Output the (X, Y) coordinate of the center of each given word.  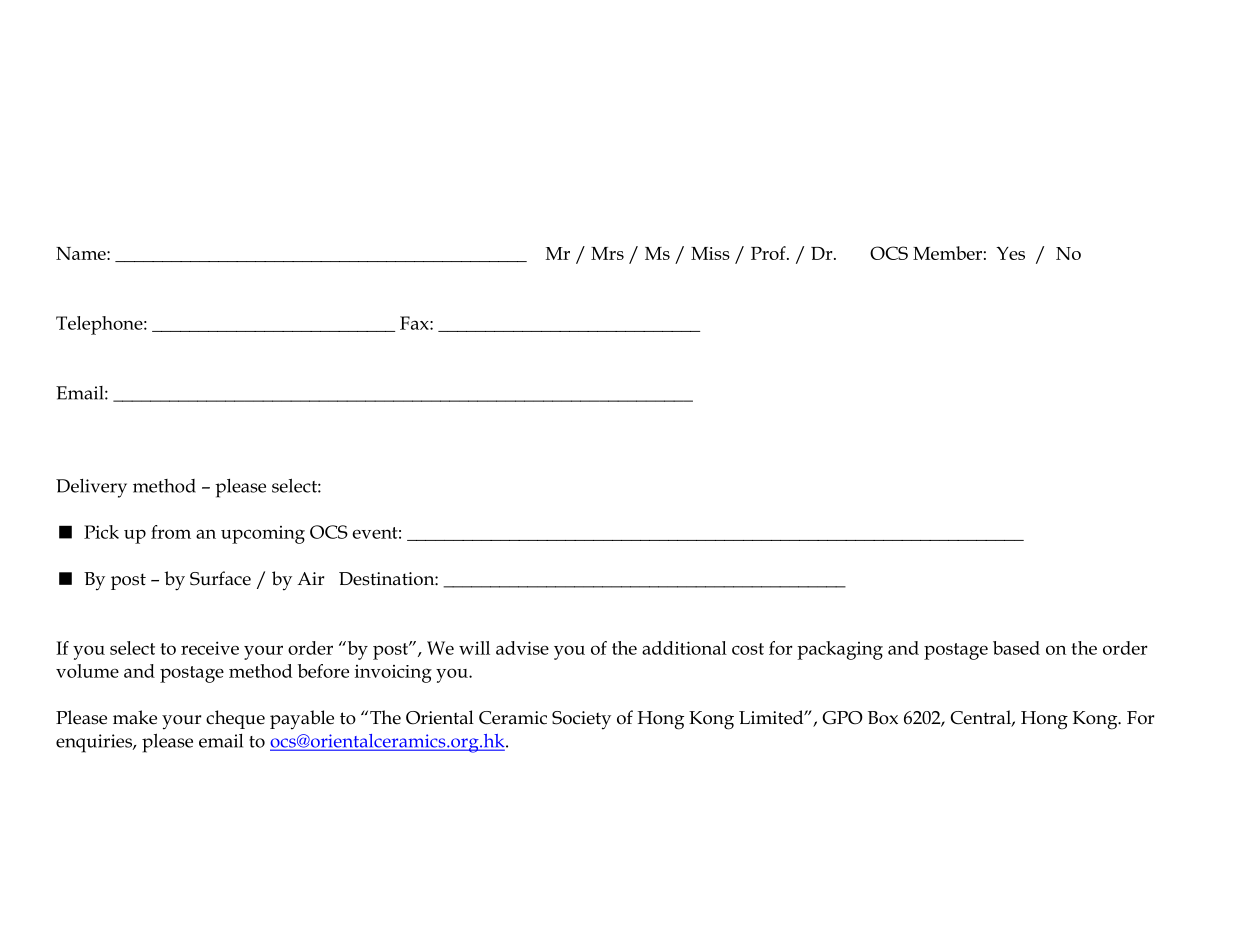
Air (310, 578)
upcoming (263, 535)
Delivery (91, 488)
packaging (840, 650)
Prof (769, 253)
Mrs (607, 253)
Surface (220, 578)
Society (581, 720)
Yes (1010, 253)
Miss (710, 253)
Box (883, 718)
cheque (235, 719)
